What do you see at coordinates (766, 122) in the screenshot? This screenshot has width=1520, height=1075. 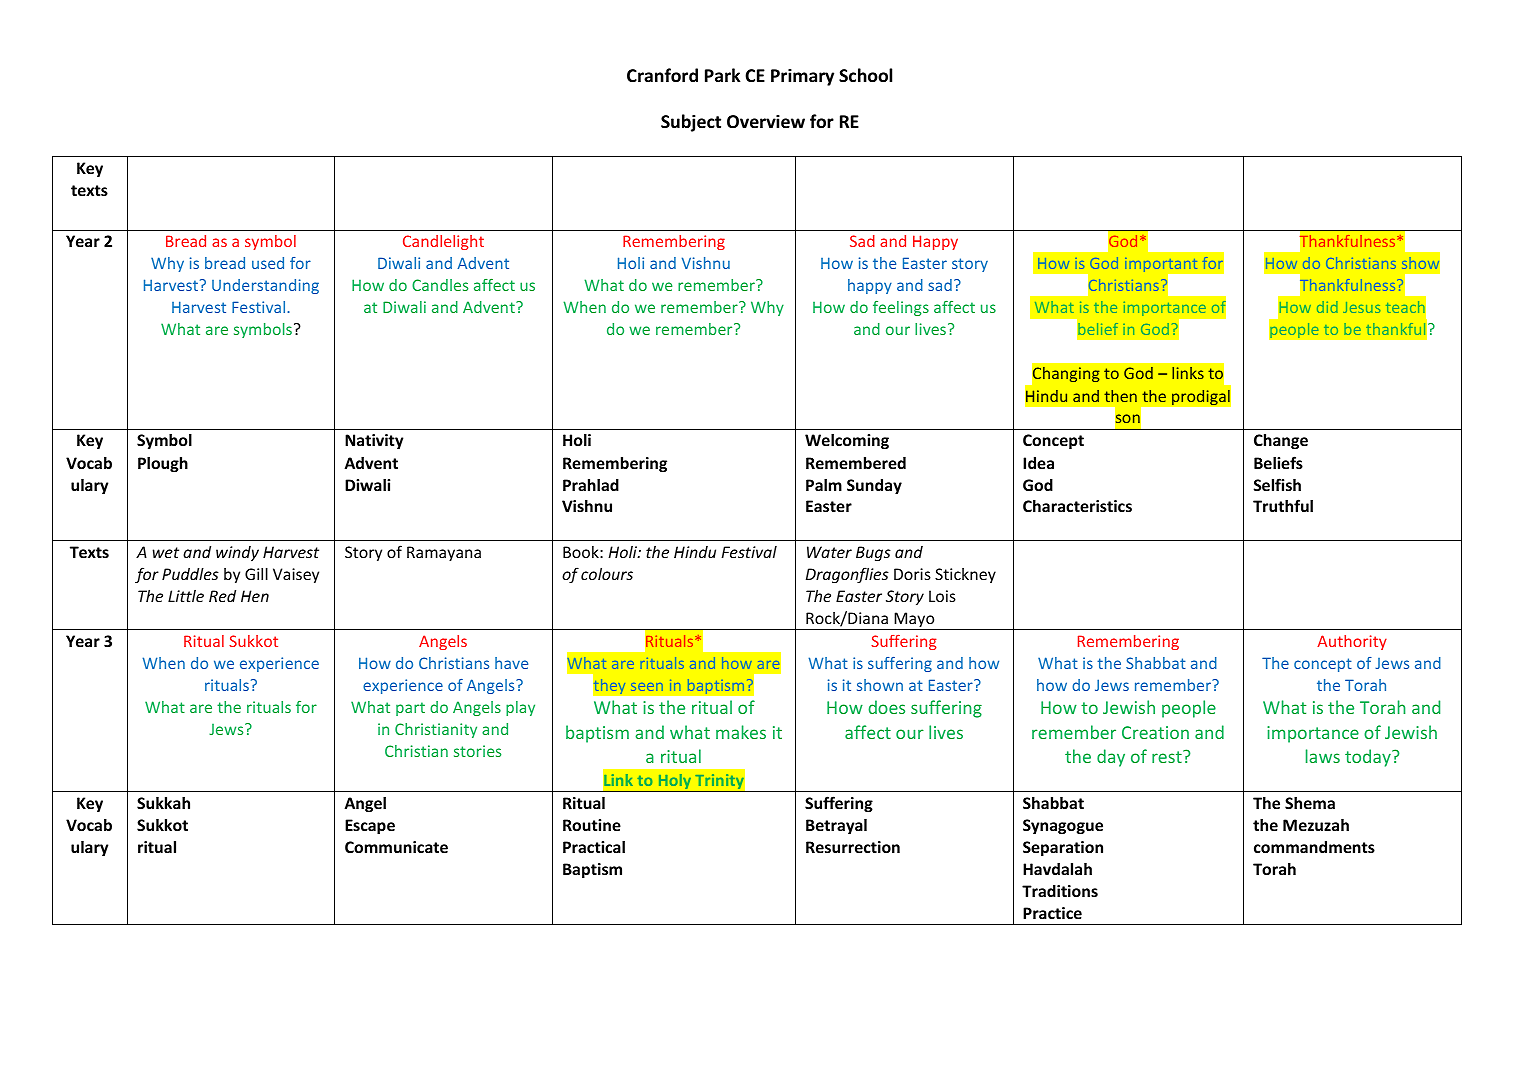 I see `Overview` at bounding box center [766, 122].
